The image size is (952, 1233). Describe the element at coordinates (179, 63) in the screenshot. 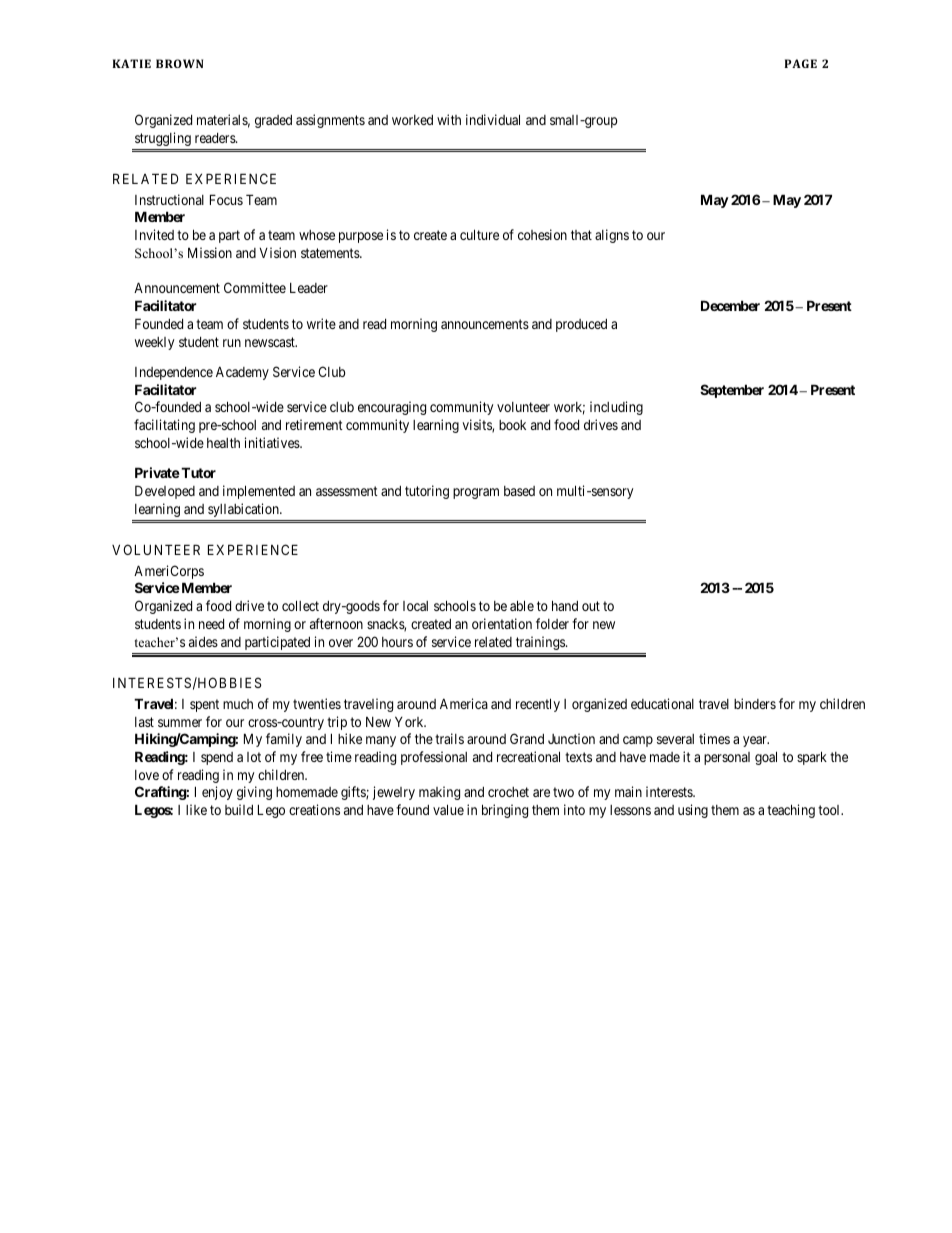

I see `BROWN` at that location.
